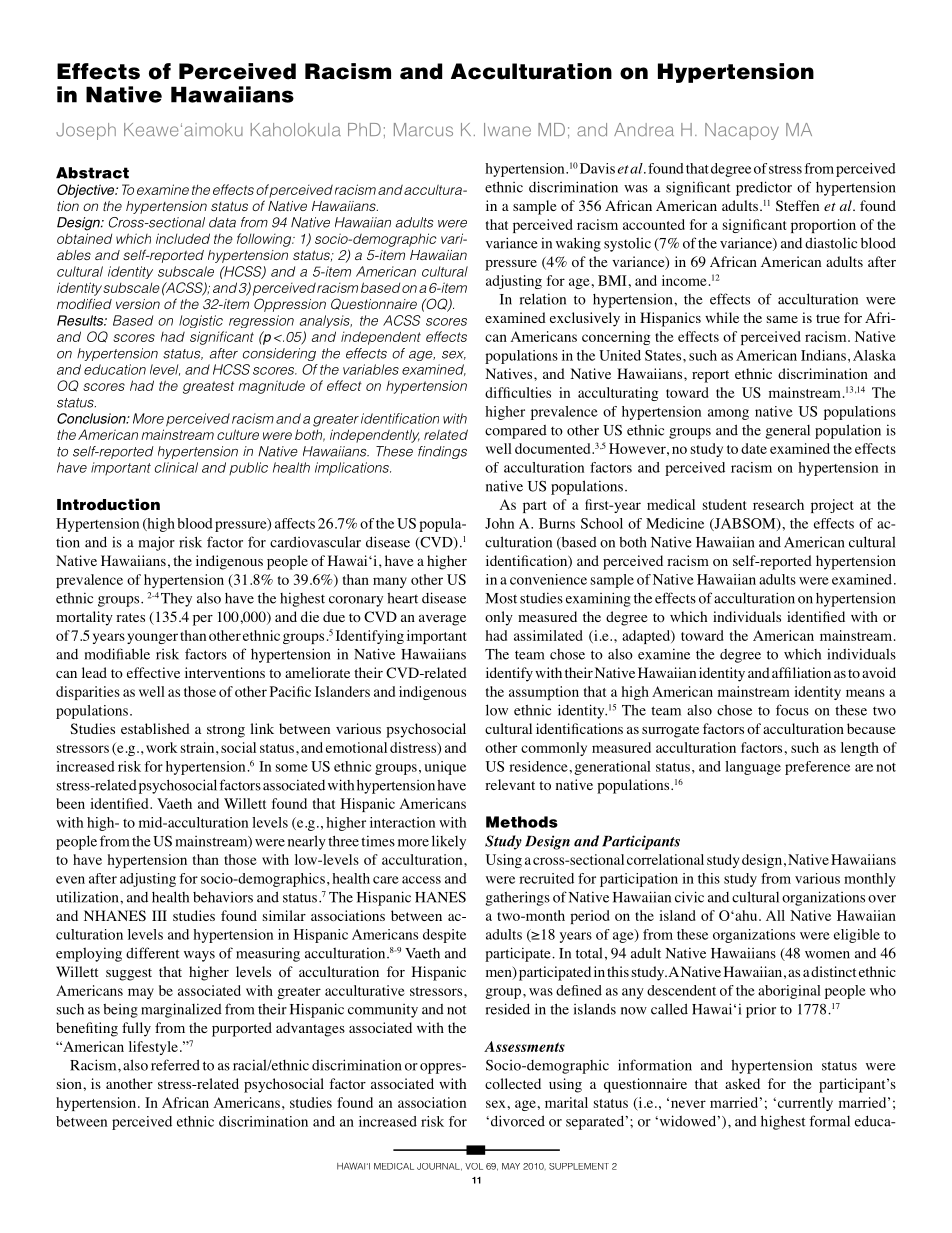 The width and height of the page is (952, 1233). What do you see at coordinates (152, 638) in the page?
I see `younger` at bounding box center [152, 638].
